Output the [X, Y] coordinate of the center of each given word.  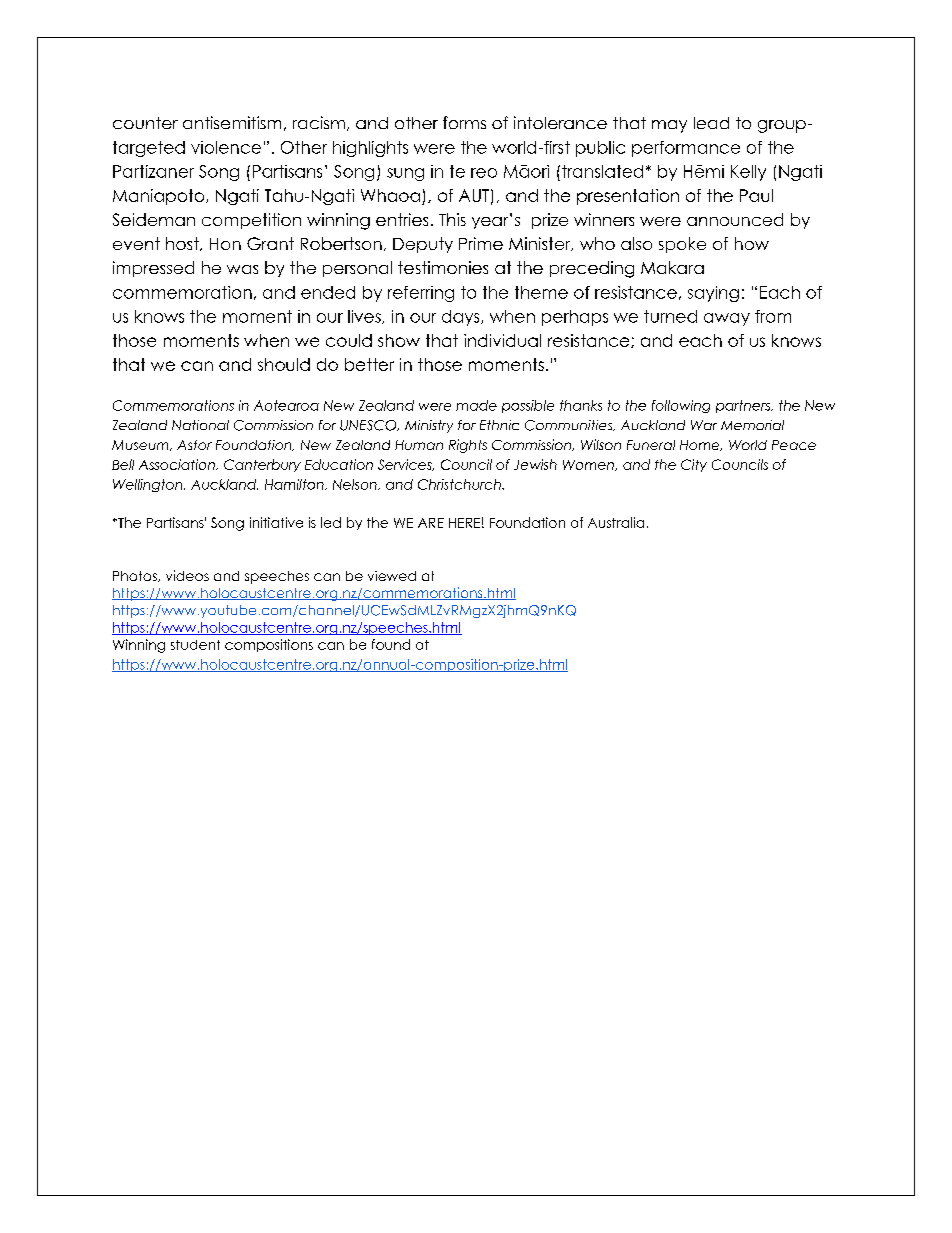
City [694, 465]
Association [178, 464]
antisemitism [232, 122]
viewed [392, 576]
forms [464, 122]
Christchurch [460, 484]
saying [713, 294]
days [462, 318]
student [195, 645]
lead [711, 123]
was [242, 269]
